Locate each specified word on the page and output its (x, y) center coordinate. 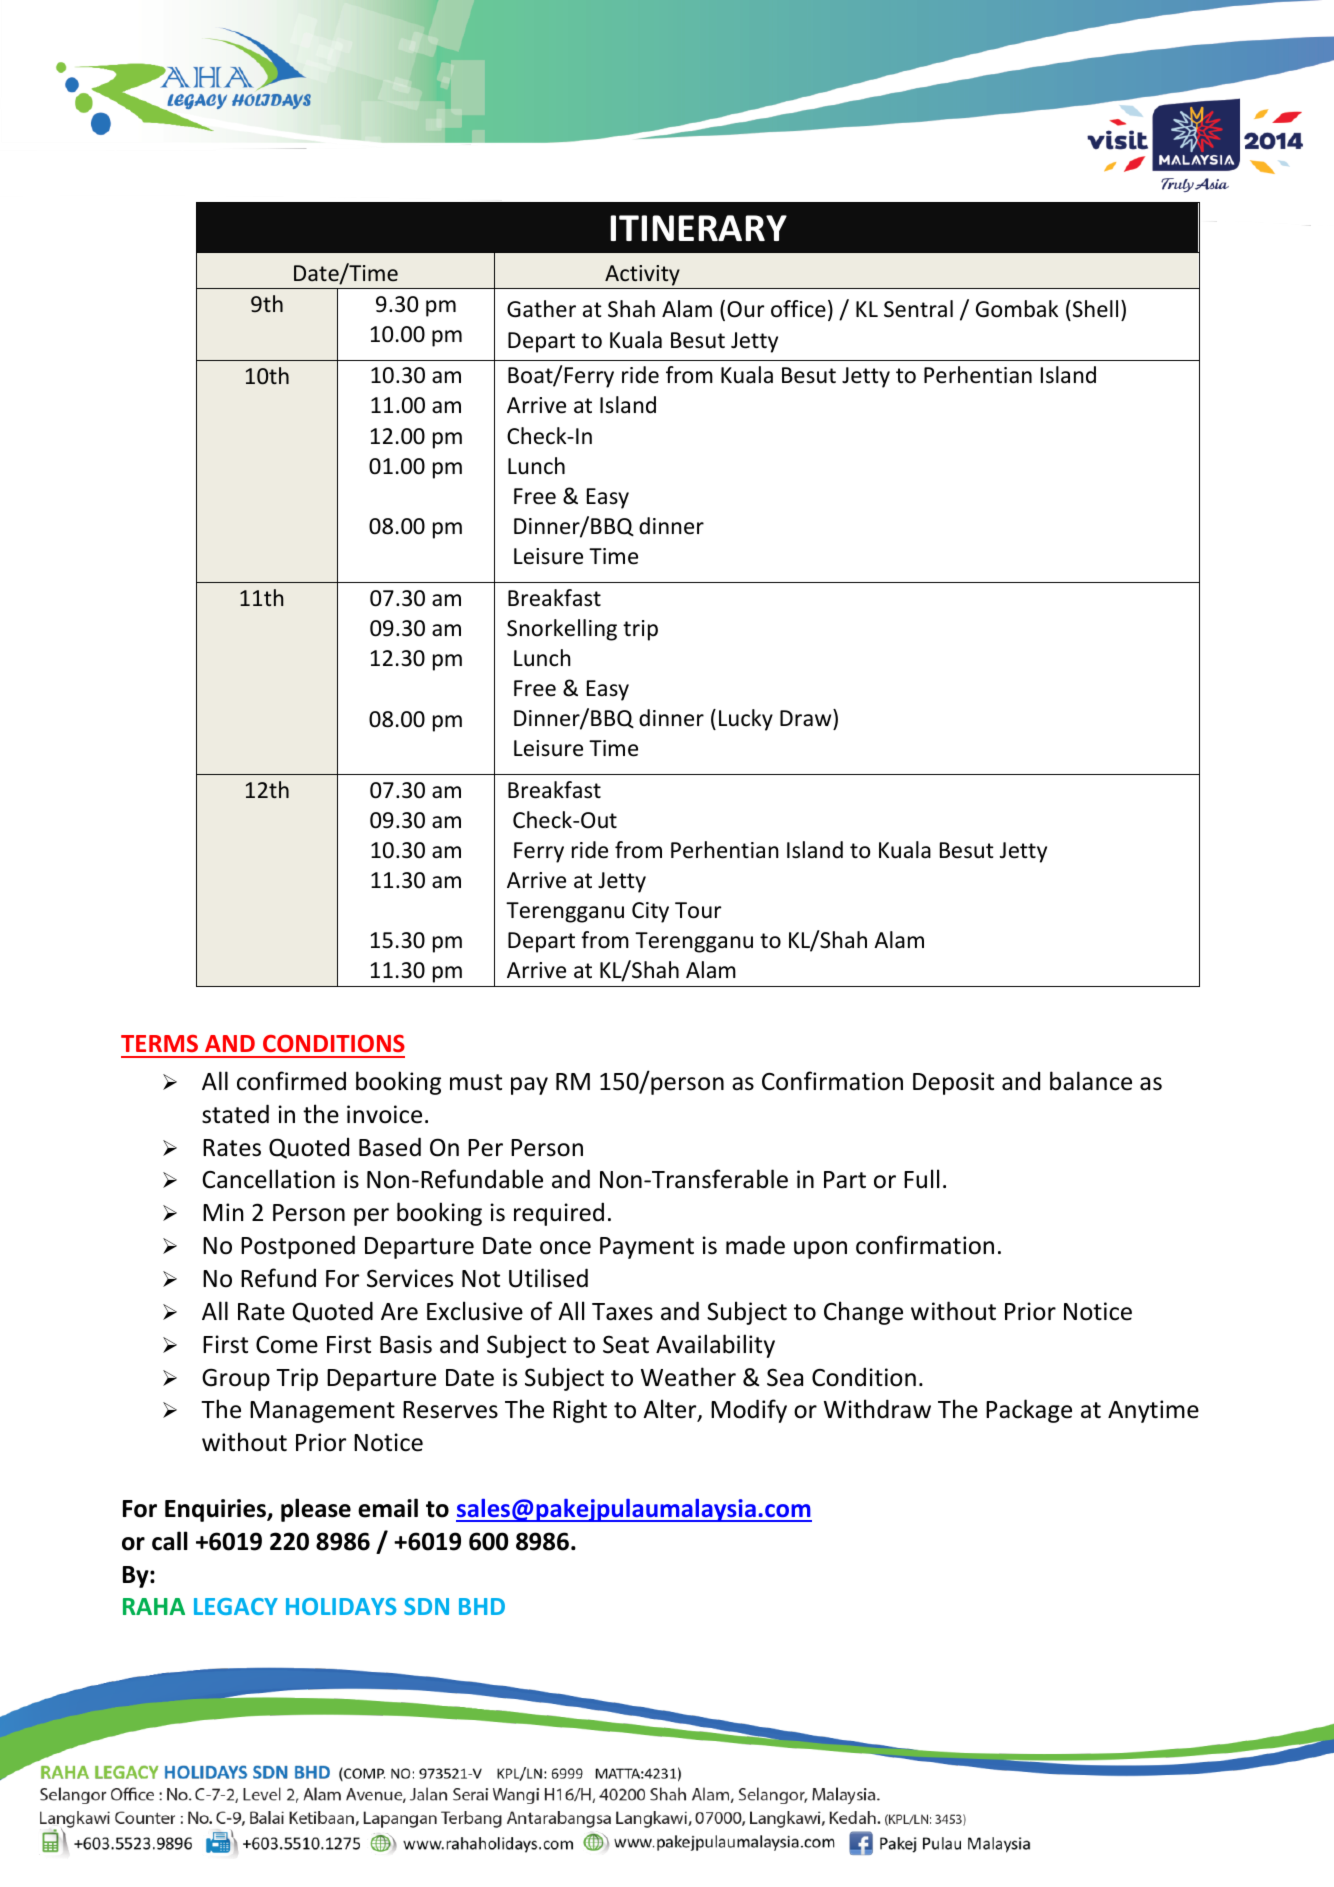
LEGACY (236, 1606)
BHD (482, 1606)
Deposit (953, 1083)
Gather (541, 309)
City (650, 912)
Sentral (918, 309)
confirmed (291, 1081)
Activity (642, 275)
